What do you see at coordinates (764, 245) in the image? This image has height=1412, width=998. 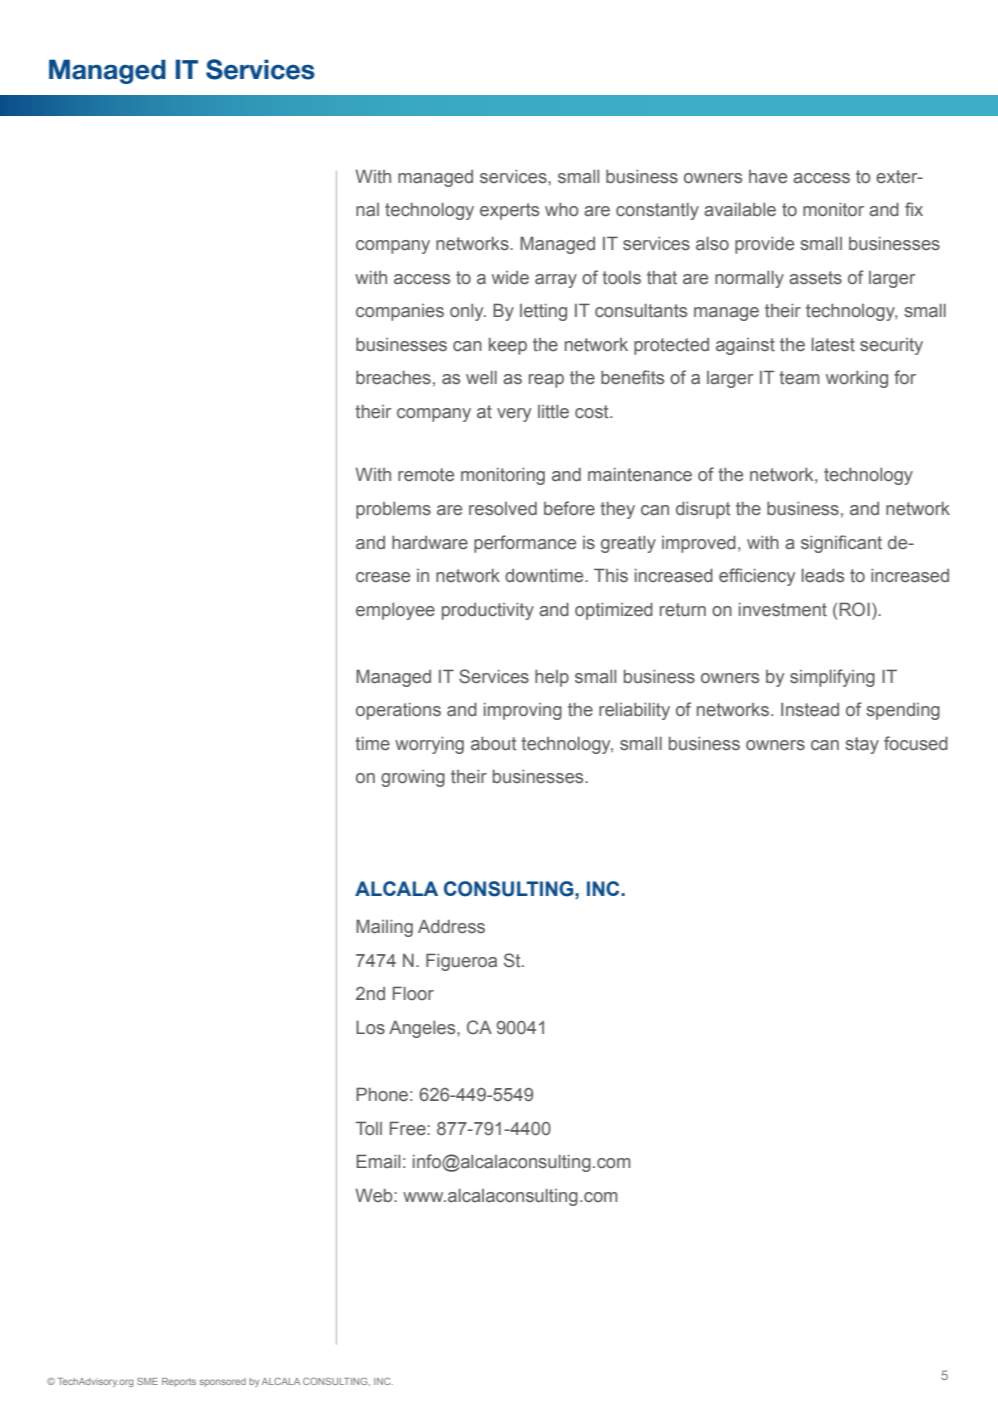 I see `provide` at bounding box center [764, 245].
